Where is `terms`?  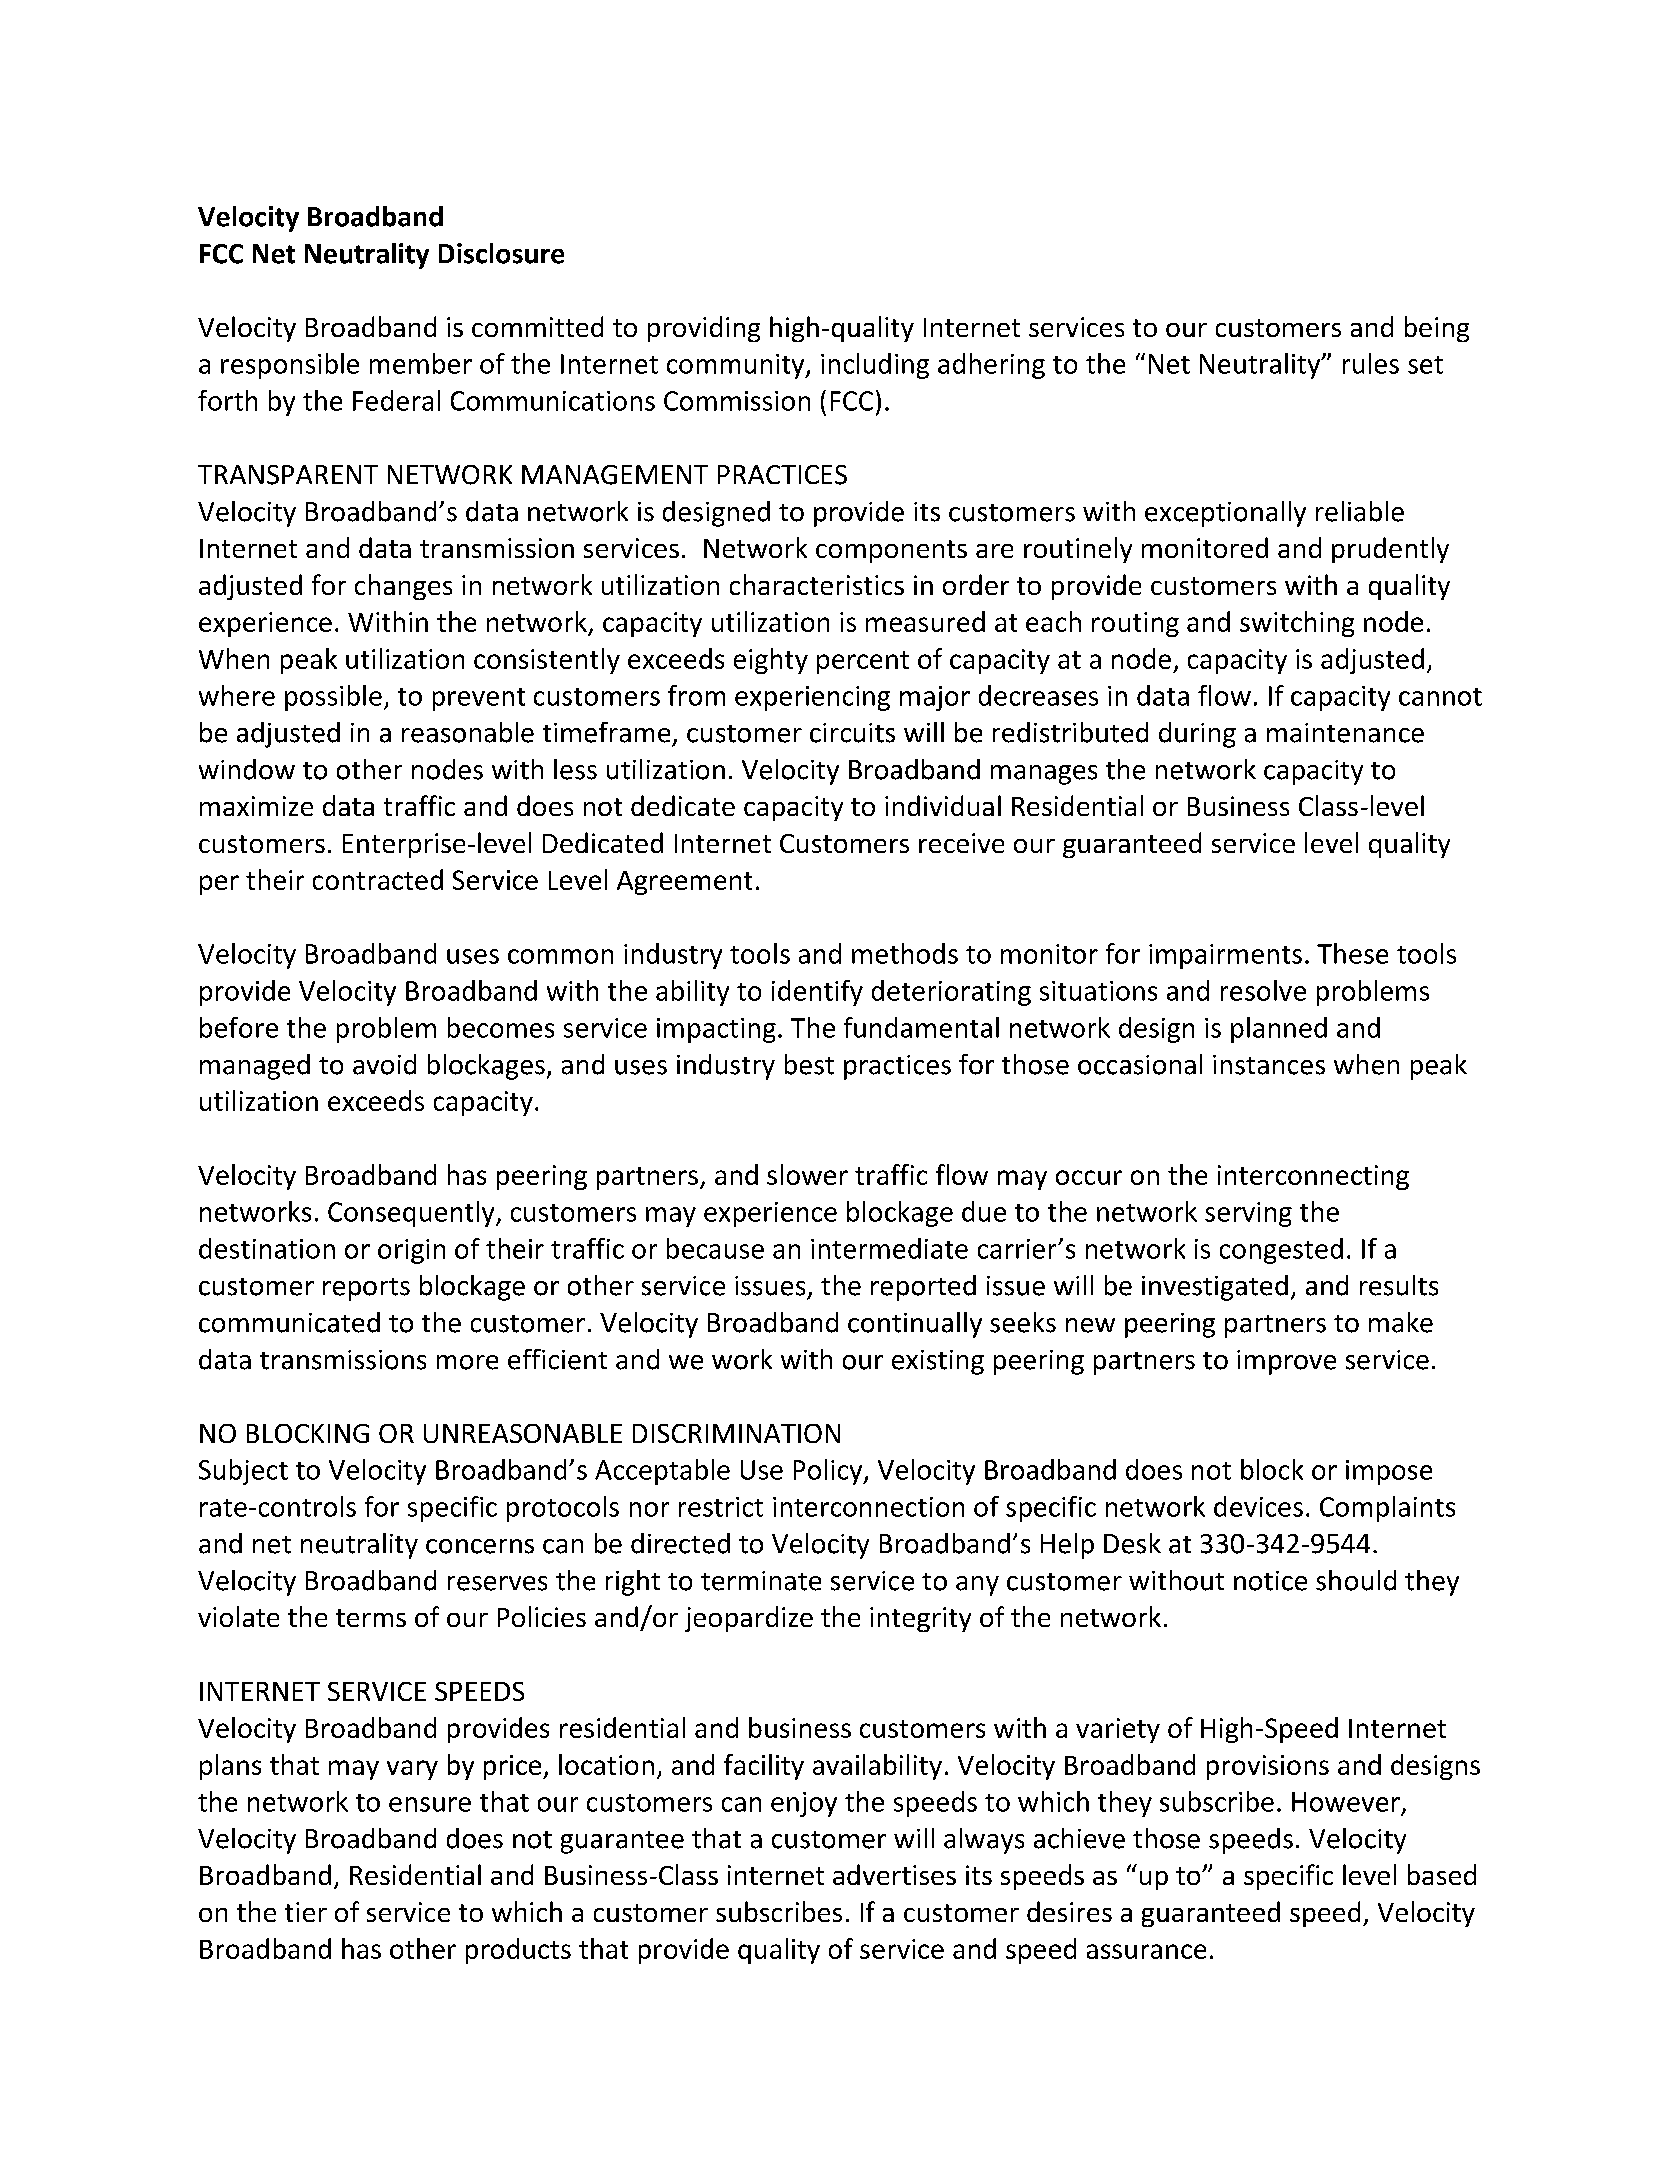 terms is located at coordinates (371, 1618).
